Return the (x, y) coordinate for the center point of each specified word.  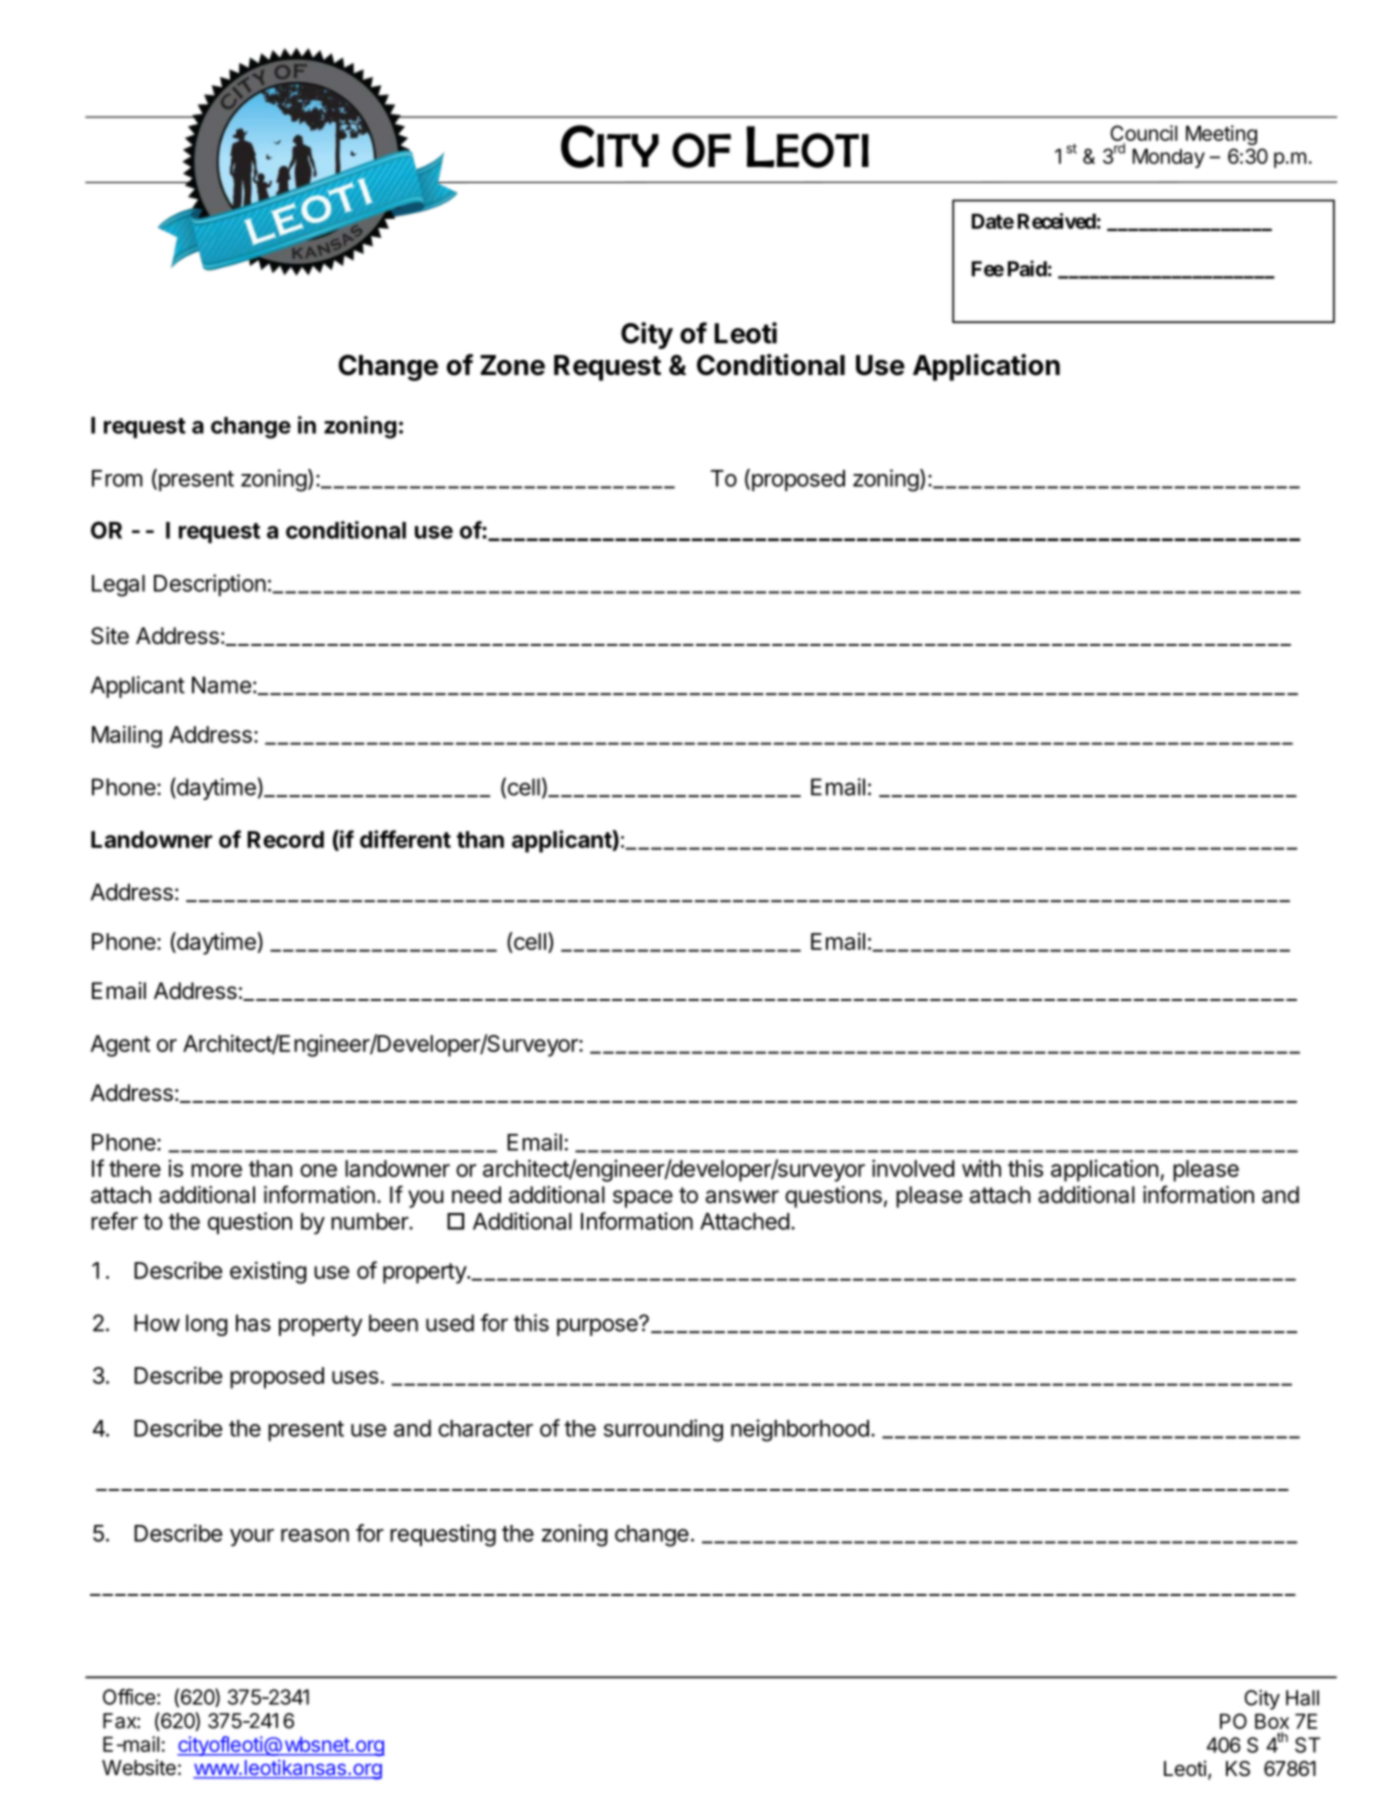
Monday (1169, 158)
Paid (1027, 268)
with (981, 1168)
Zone (512, 365)
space (643, 1199)
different (405, 839)
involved (913, 1168)
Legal (118, 586)
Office (129, 1697)
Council (1143, 134)
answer (742, 1197)
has (253, 1323)
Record (285, 839)
